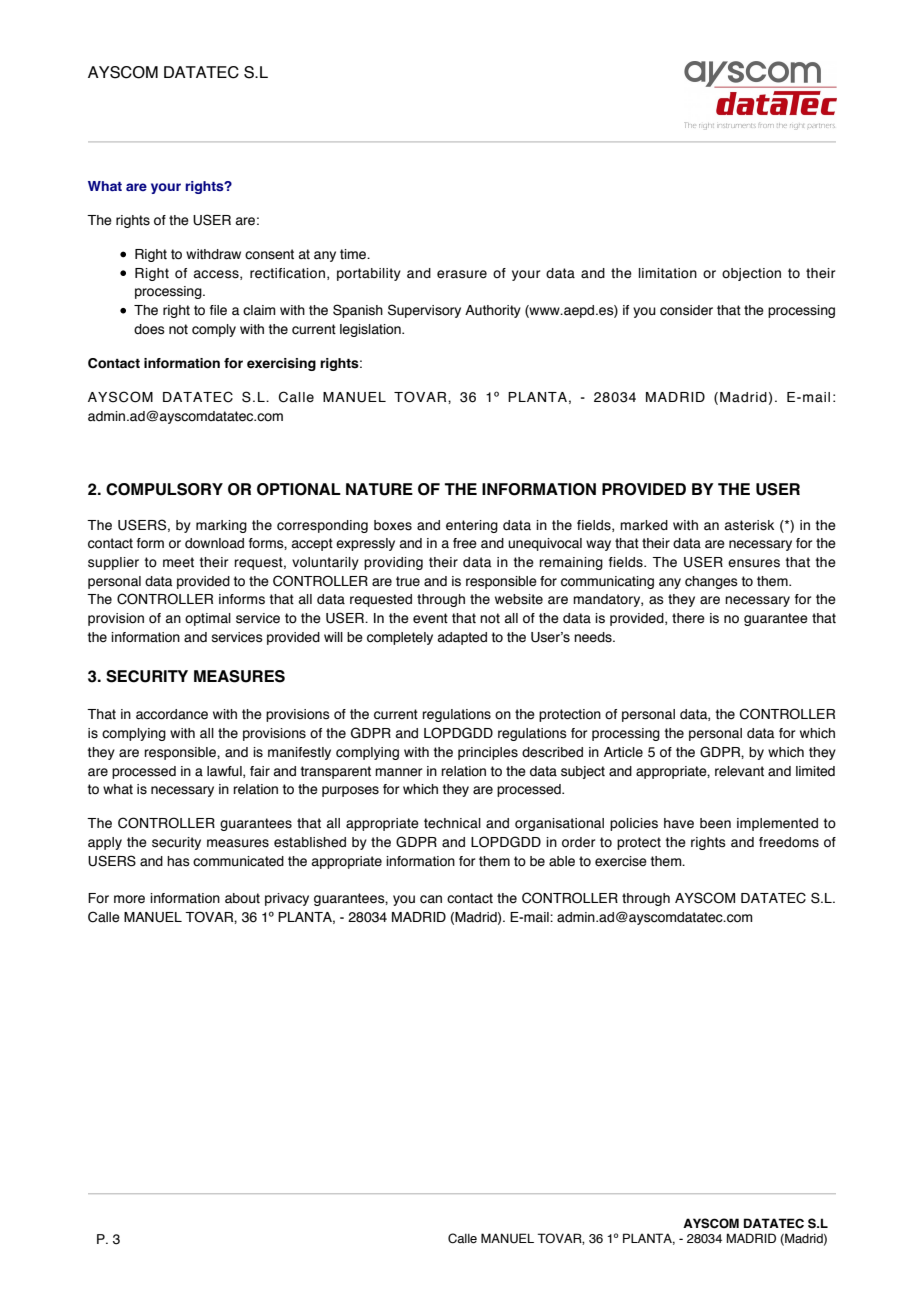 This image has width=924, height=1308. Describe the element at coordinates (218, 310) in the image. I see `file` at that location.
